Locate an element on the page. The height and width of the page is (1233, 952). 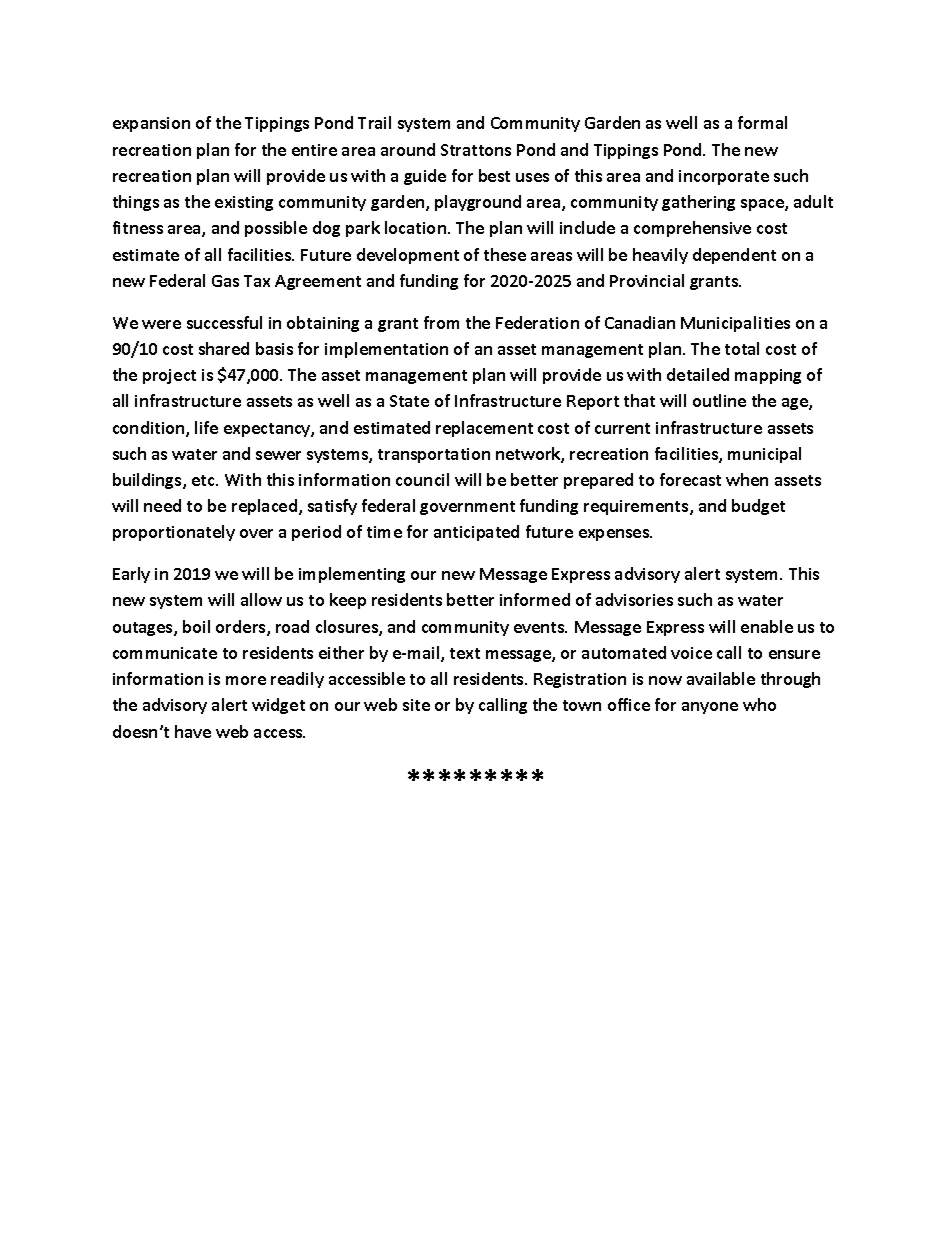
site is located at coordinates (416, 705).
